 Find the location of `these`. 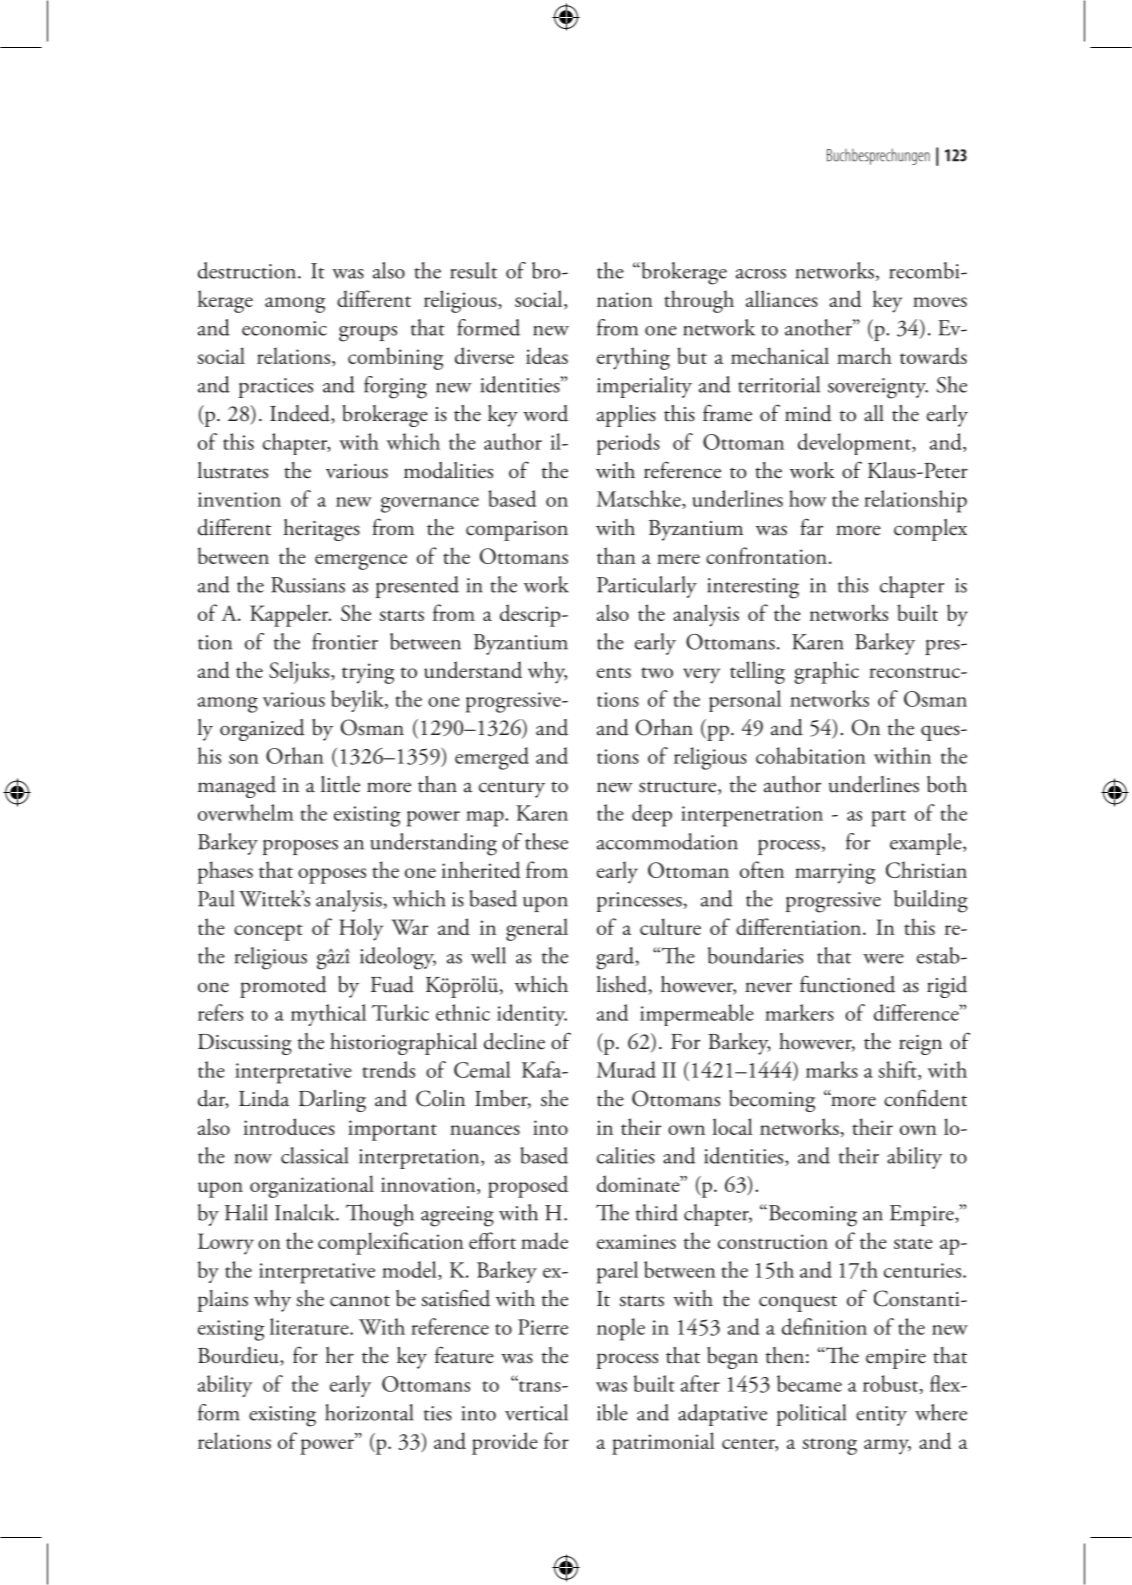

these is located at coordinates (546, 841).
